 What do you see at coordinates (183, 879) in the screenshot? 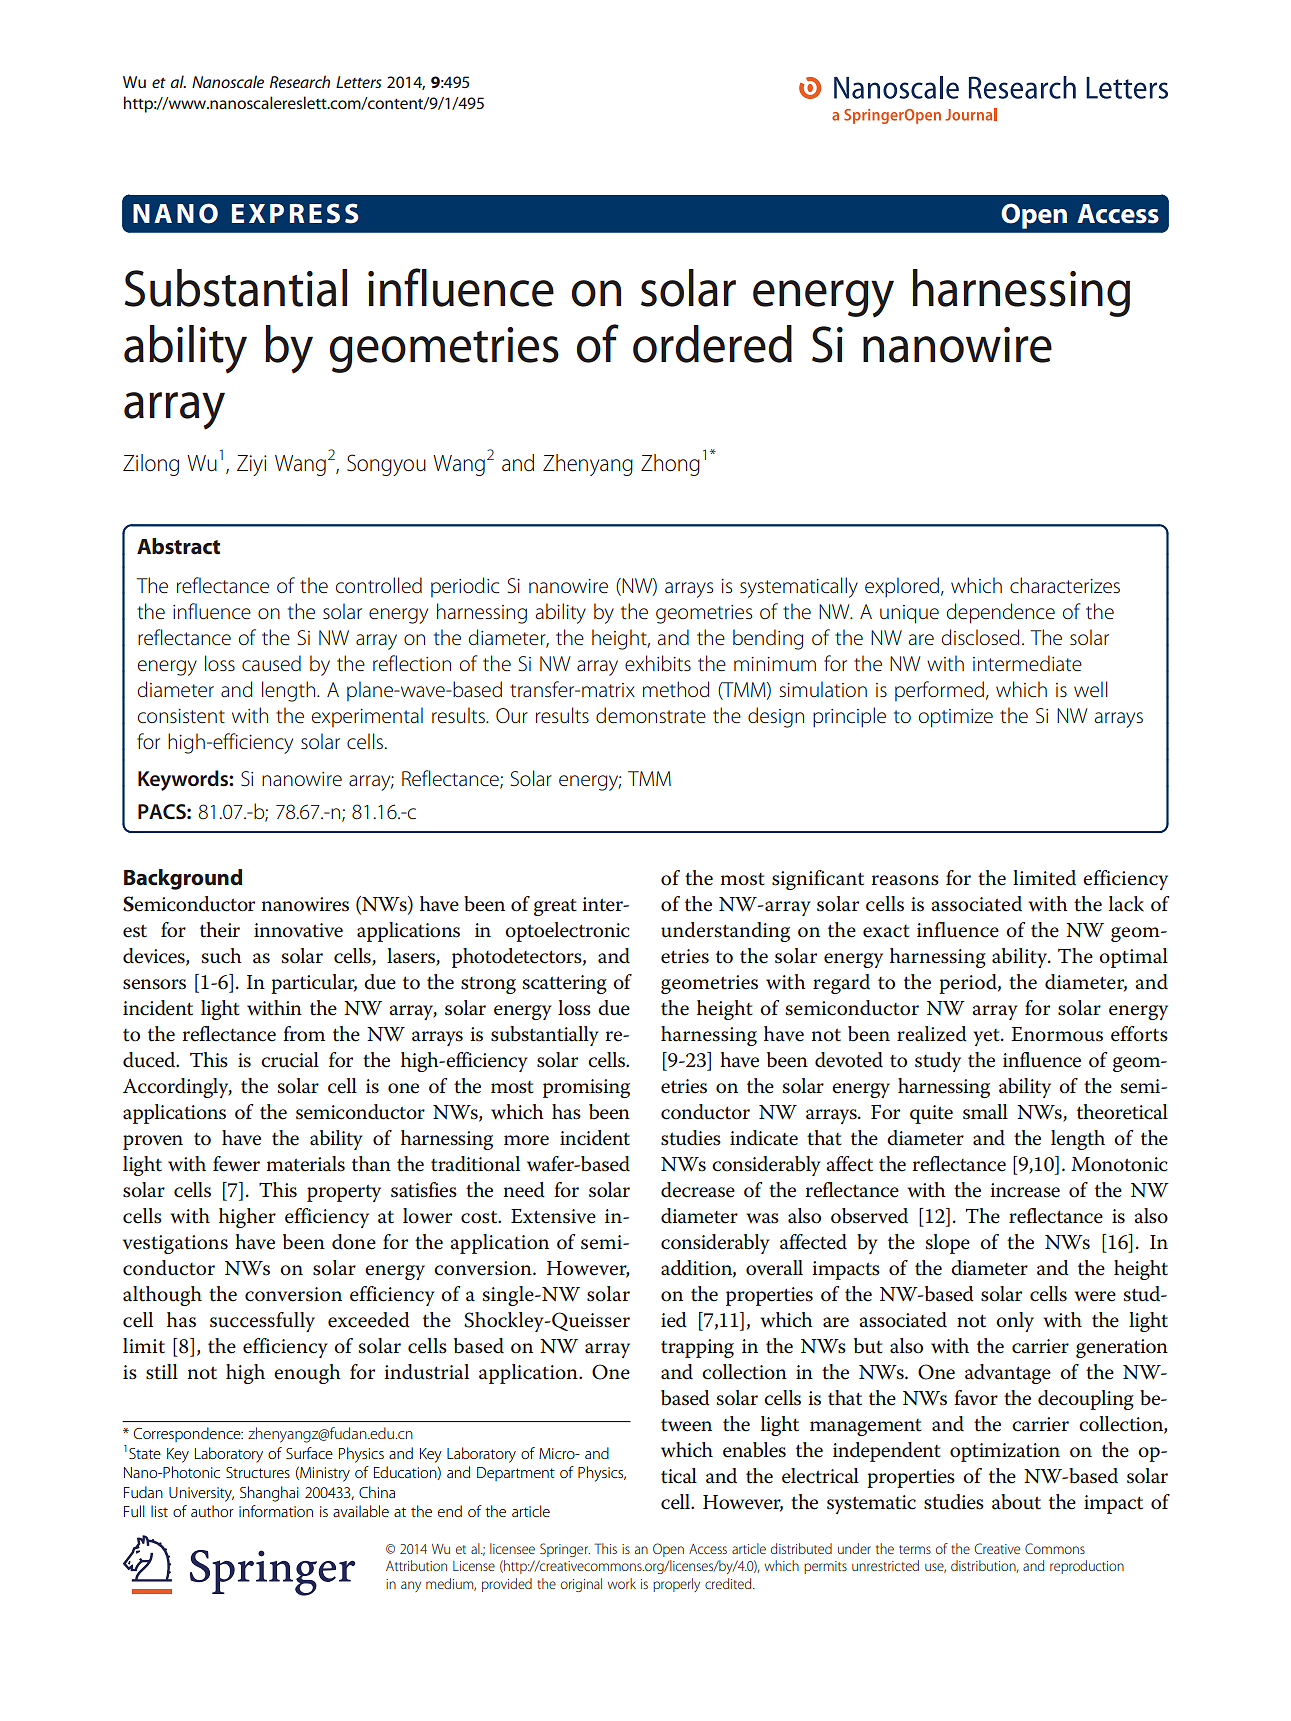
I see `Background` at bounding box center [183, 879].
